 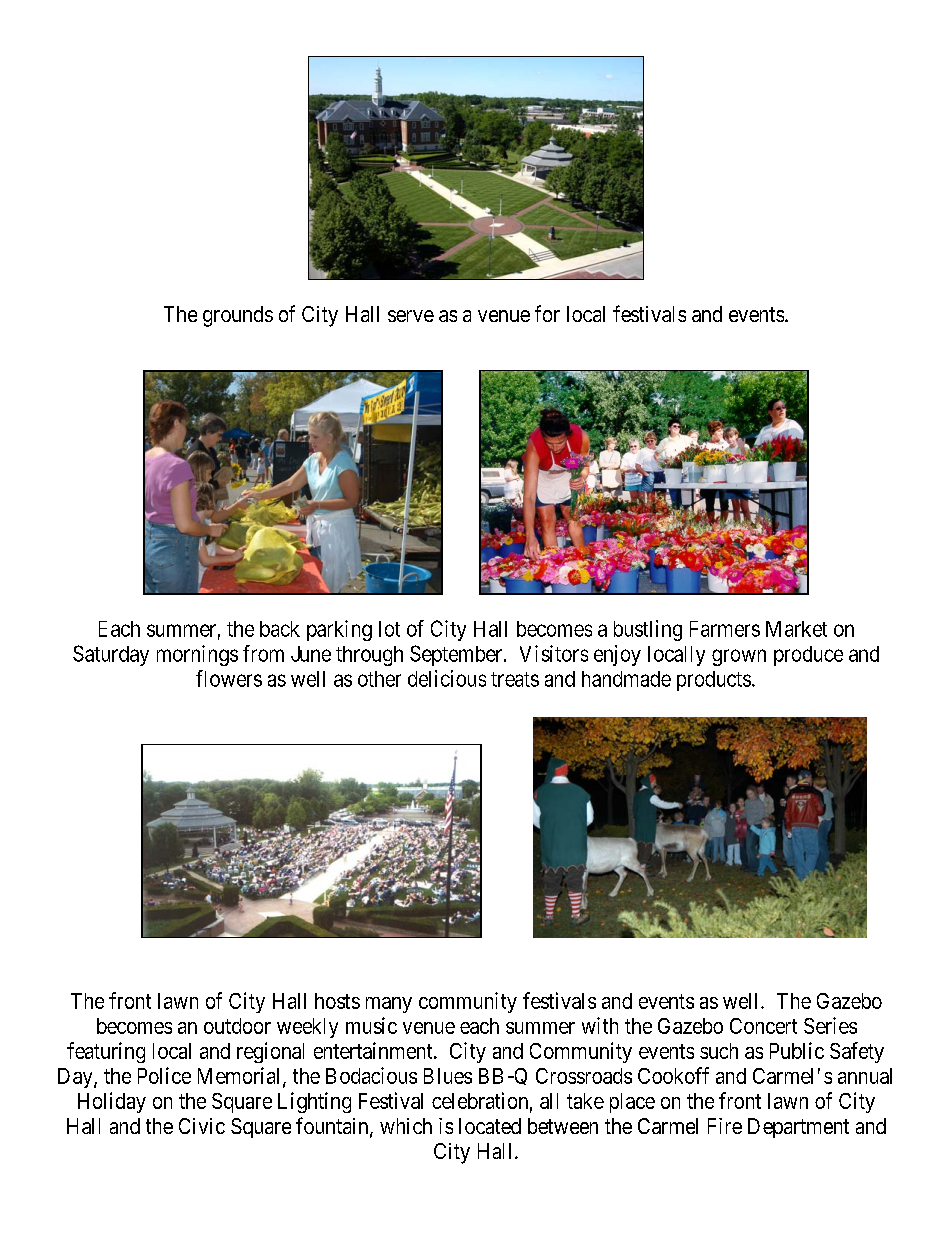 I want to click on Concert, so click(x=763, y=1026).
